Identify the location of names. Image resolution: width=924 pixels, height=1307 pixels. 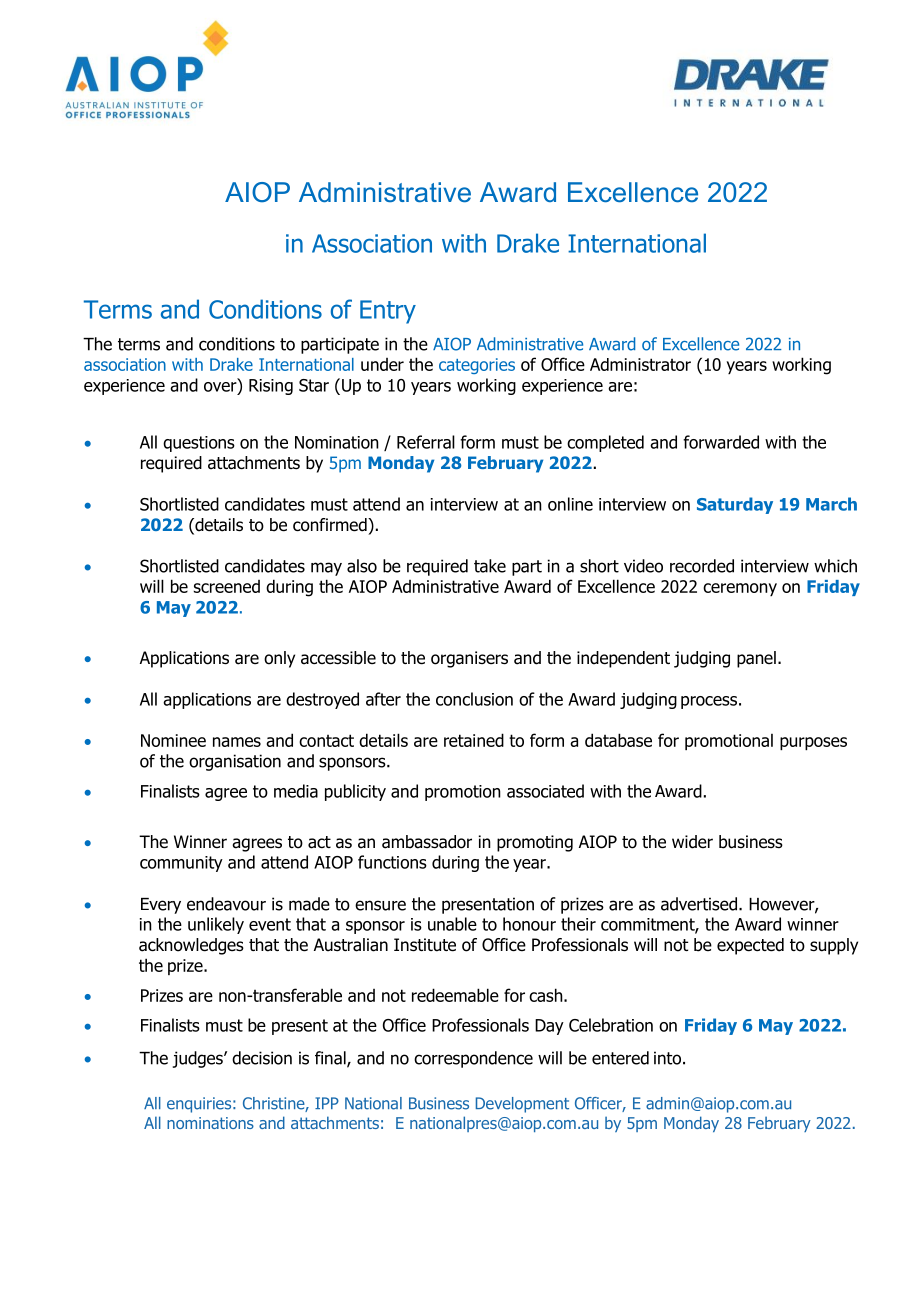
(237, 742).
